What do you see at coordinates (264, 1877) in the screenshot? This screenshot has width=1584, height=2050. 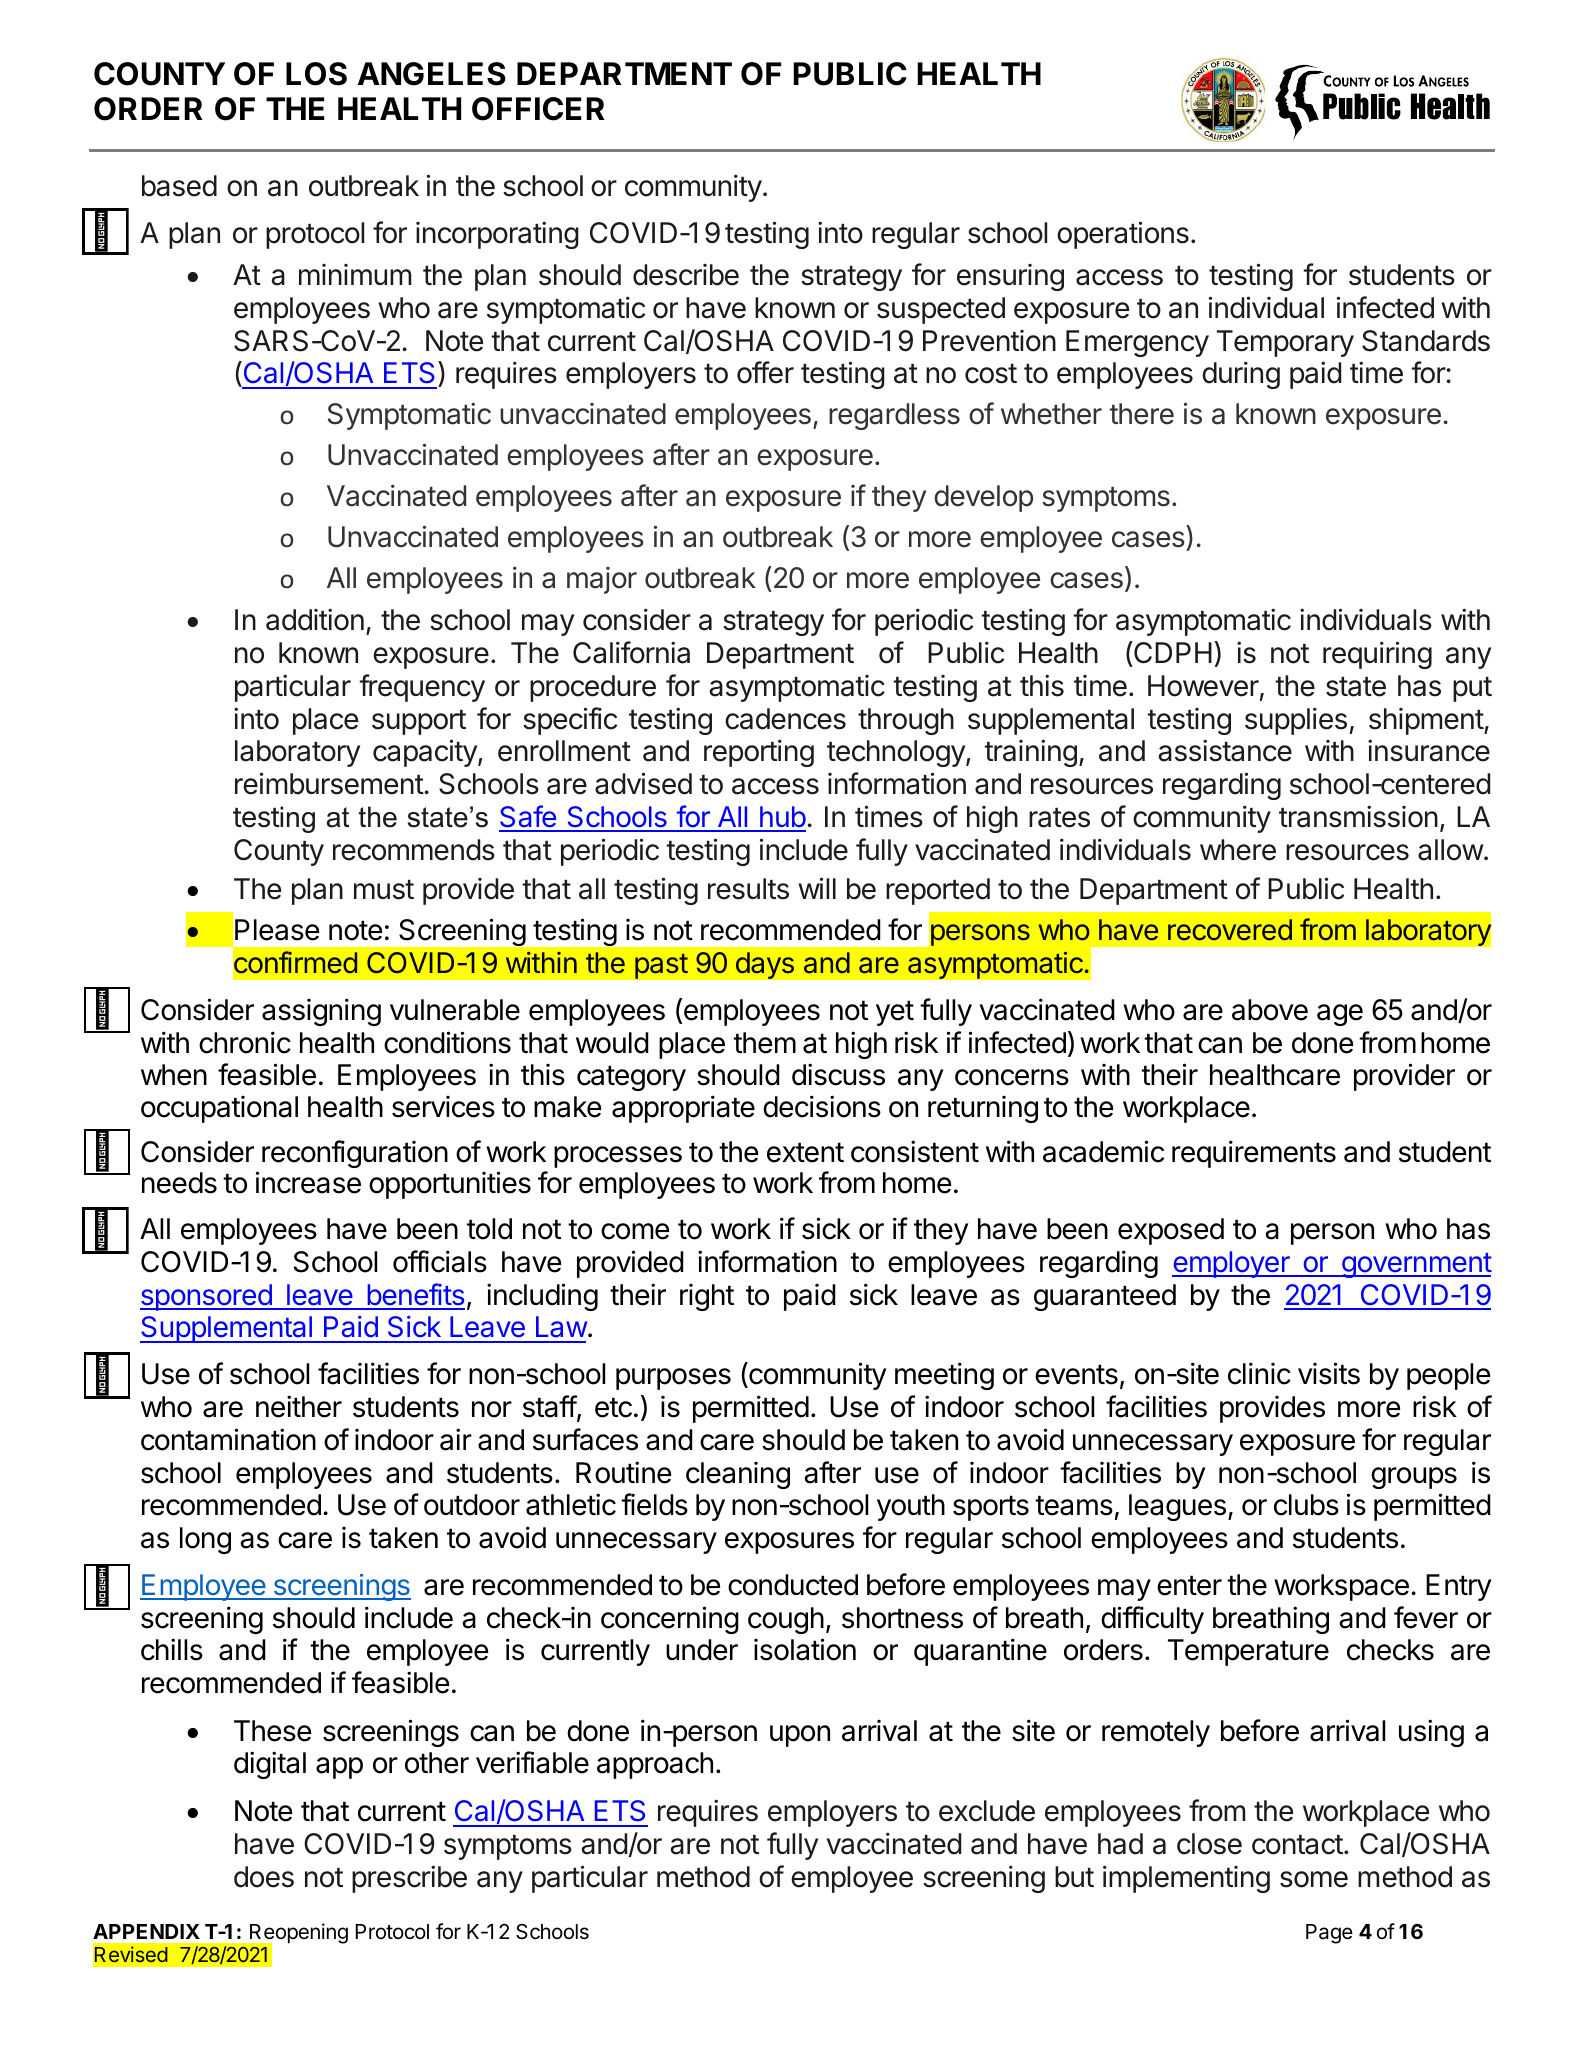 I see `does` at bounding box center [264, 1877].
